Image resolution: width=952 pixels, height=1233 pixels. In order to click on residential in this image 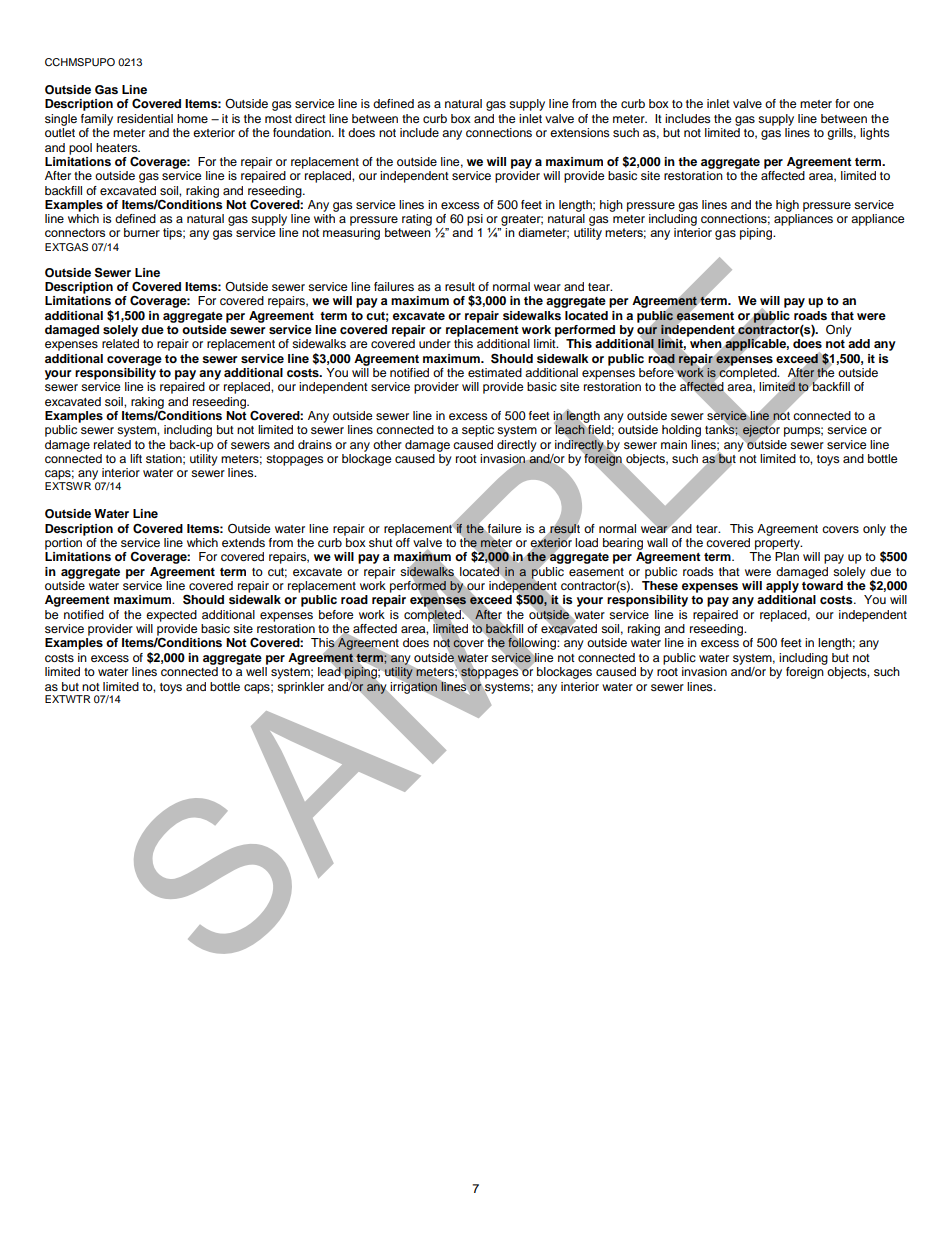, I will do `click(145, 118)`.
